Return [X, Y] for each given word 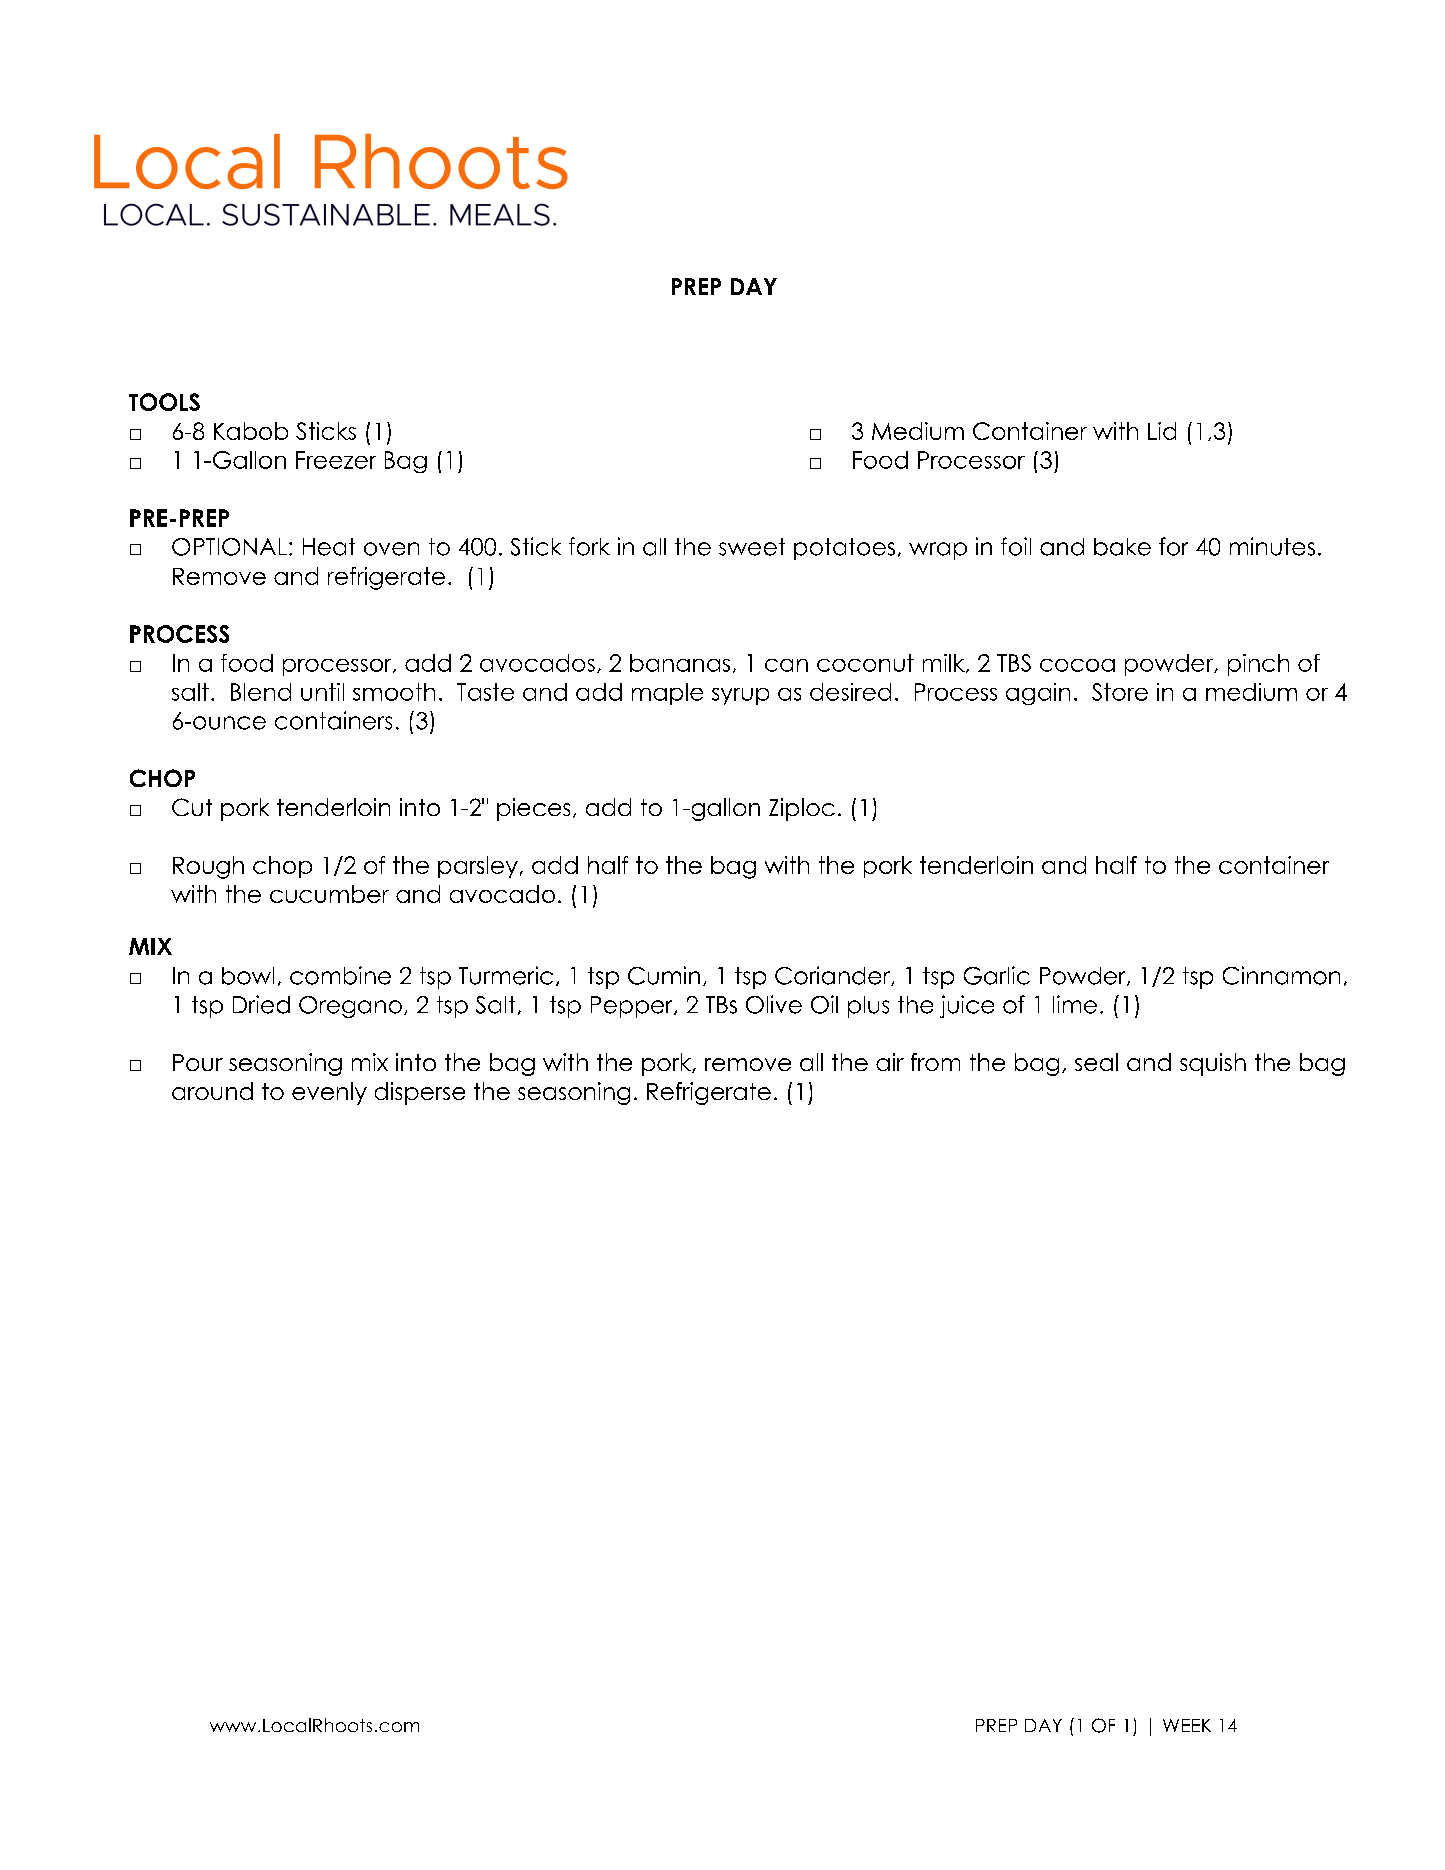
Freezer [336, 460]
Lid [1162, 431]
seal [1096, 1062]
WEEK [1187, 1725]
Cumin [664, 975]
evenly [329, 1093]
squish [1213, 1064]
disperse [420, 1093]
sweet [752, 547]
